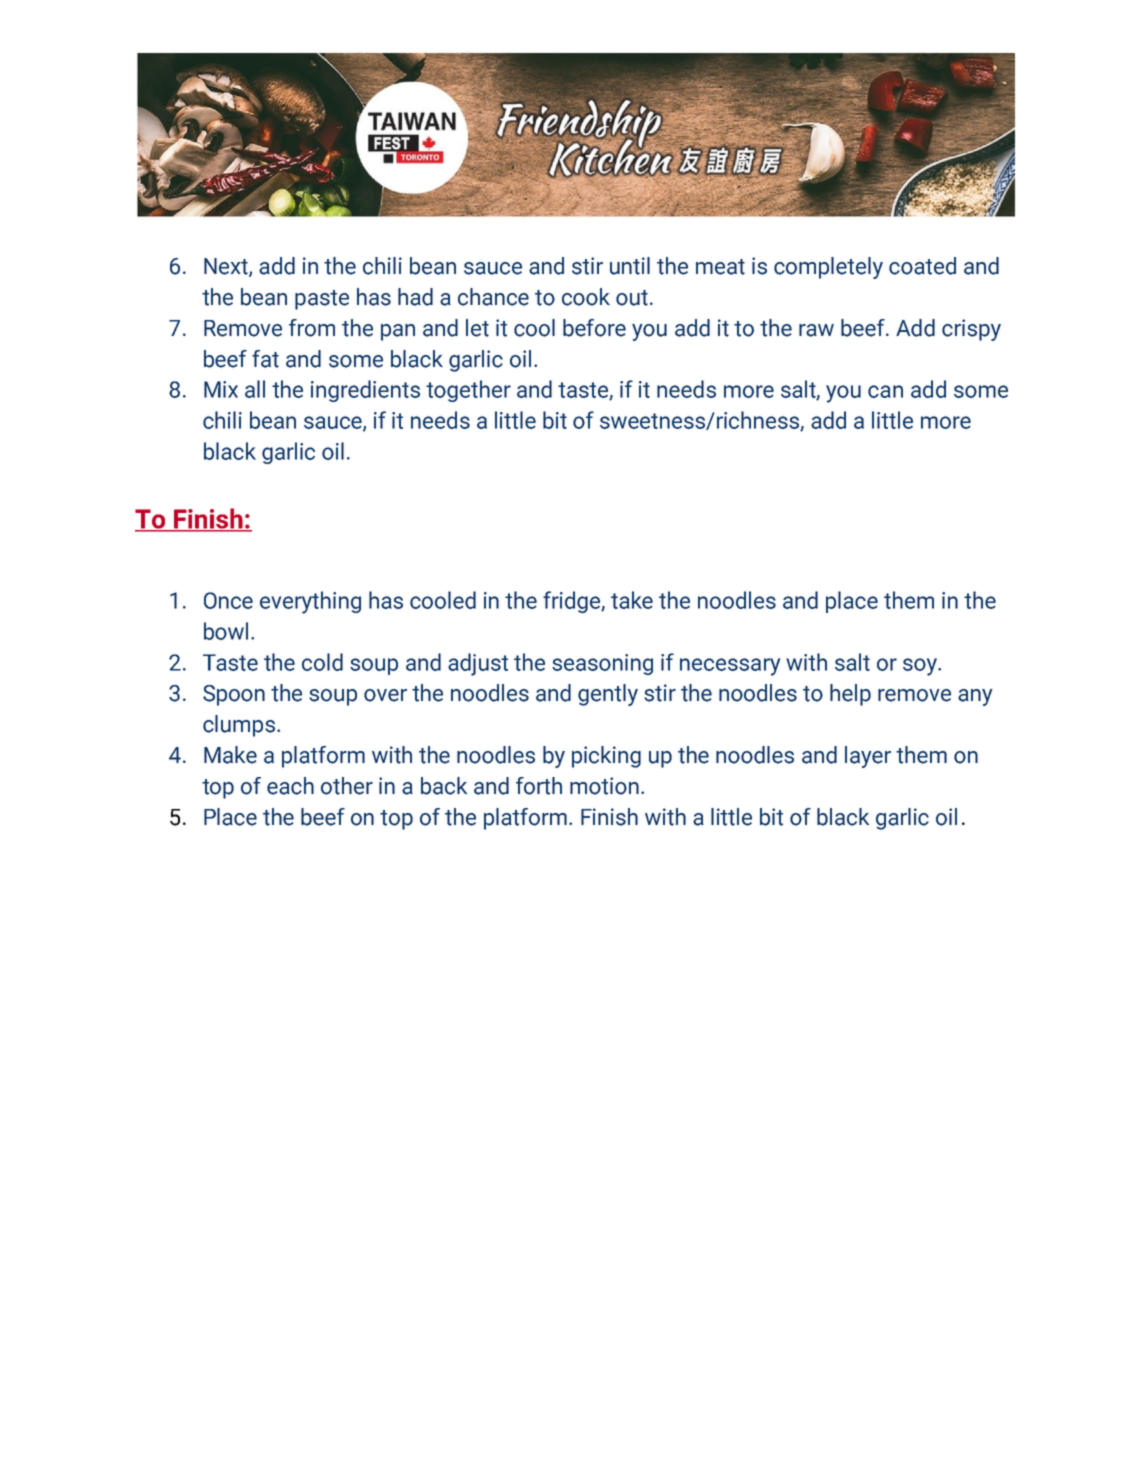 This screenshot has height=1484, width=1147. I want to click on everything, so click(310, 602).
